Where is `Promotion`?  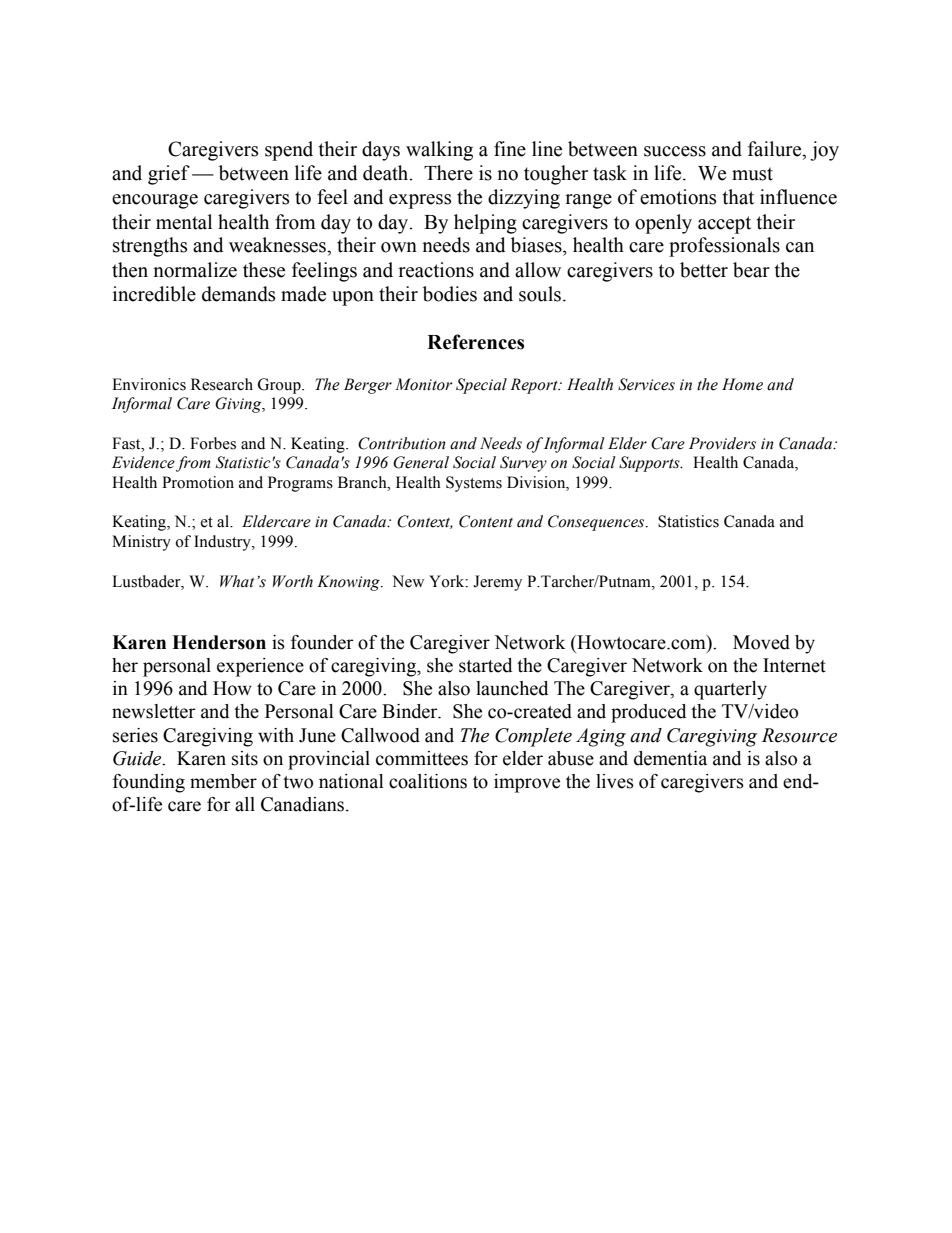
Promotion is located at coordinates (198, 482).
